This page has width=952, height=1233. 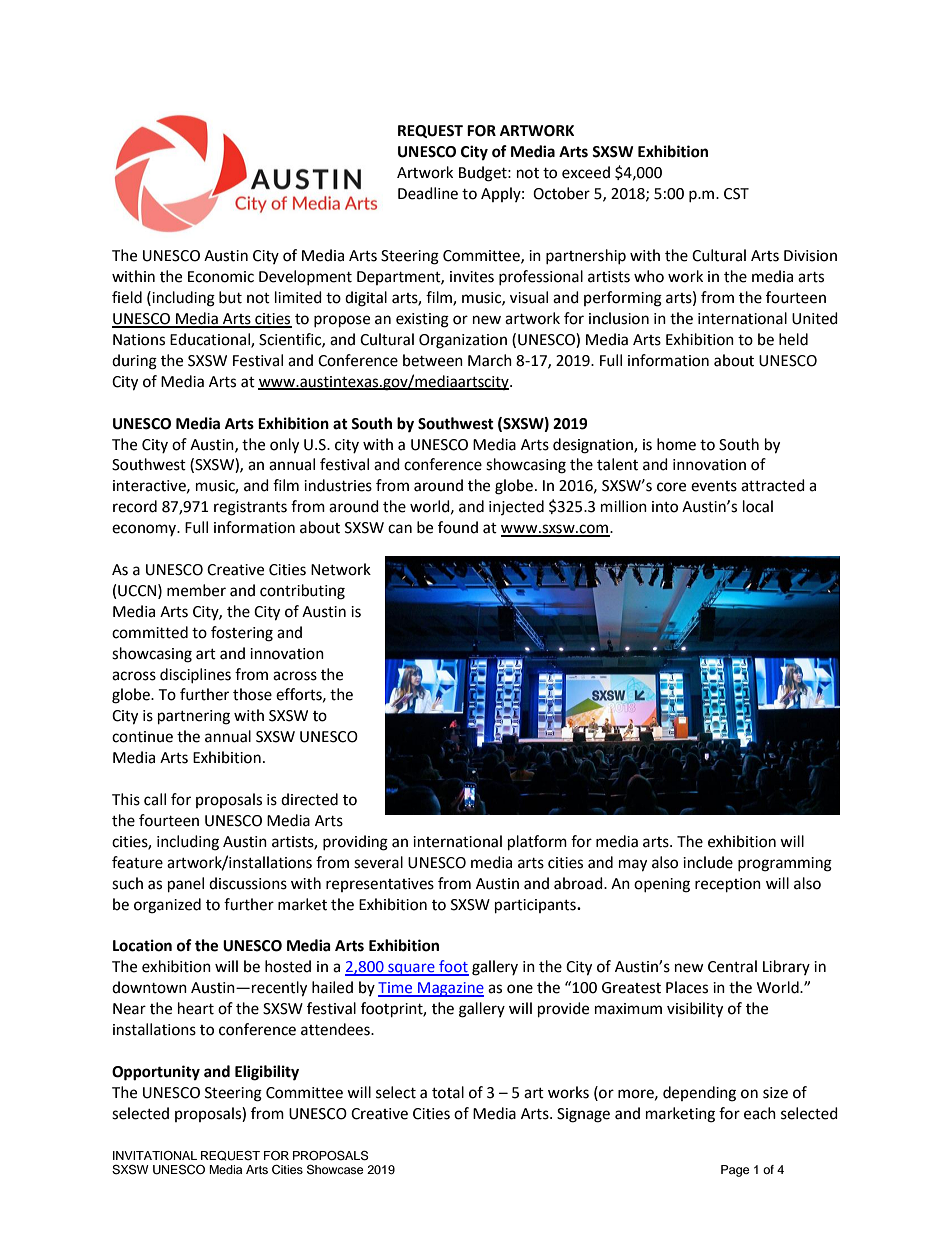 What do you see at coordinates (758, 506) in the page?
I see `local` at bounding box center [758, 506].
